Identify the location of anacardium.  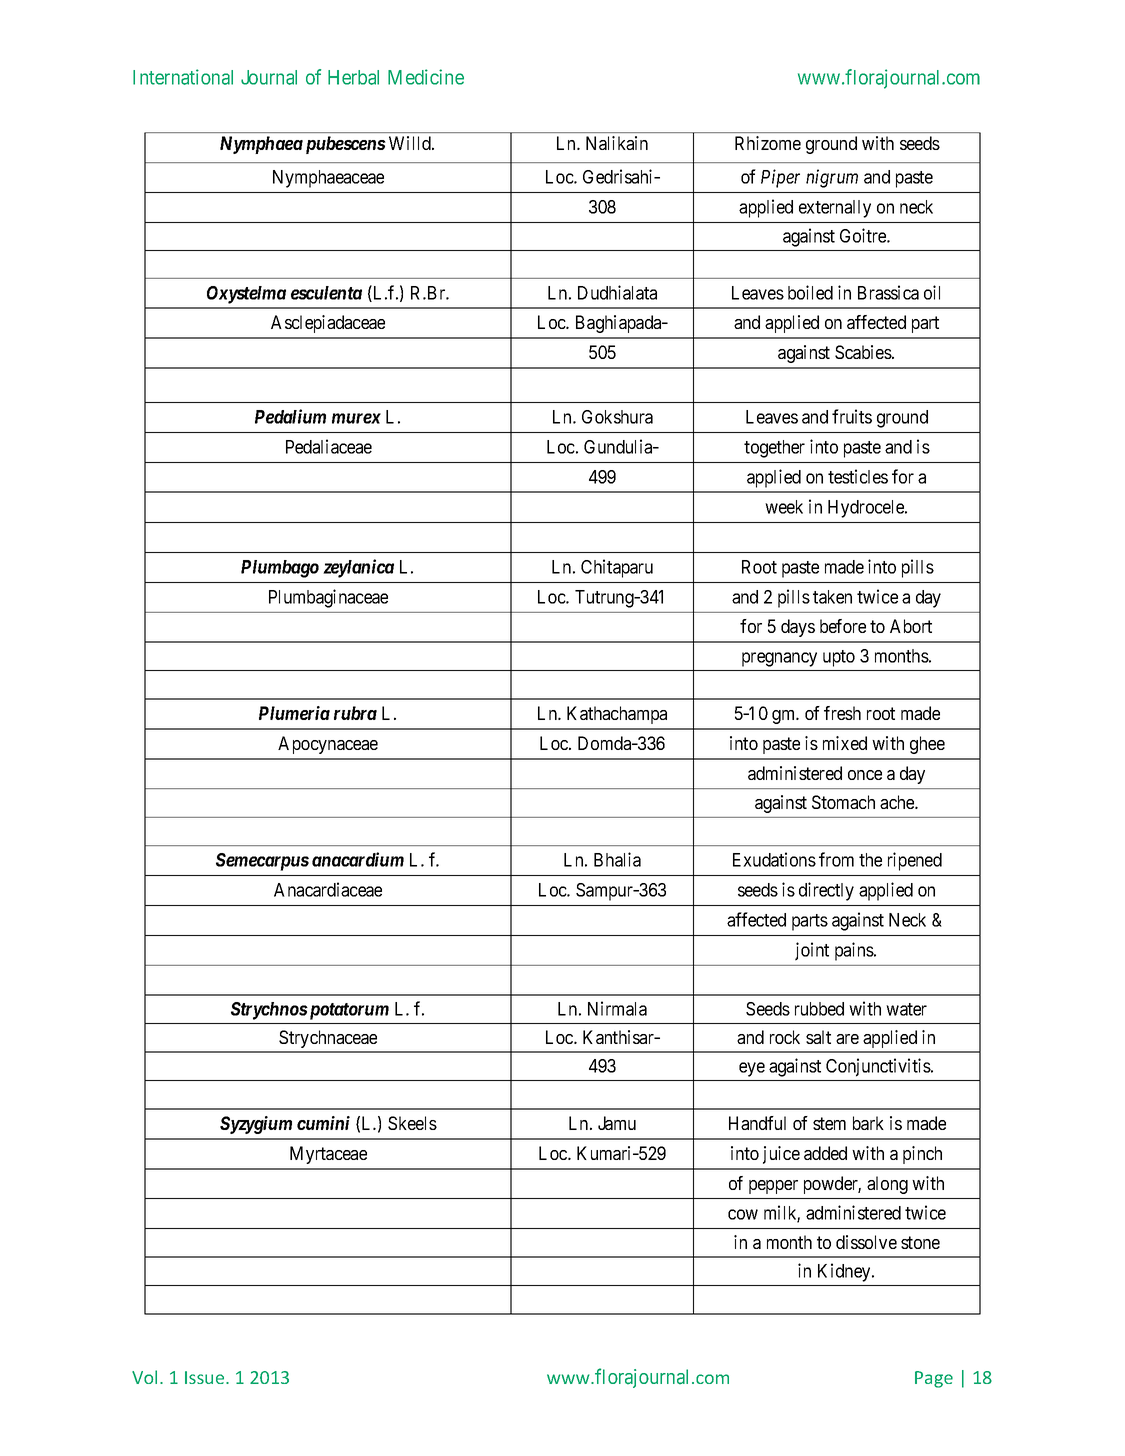
(358, 859).
